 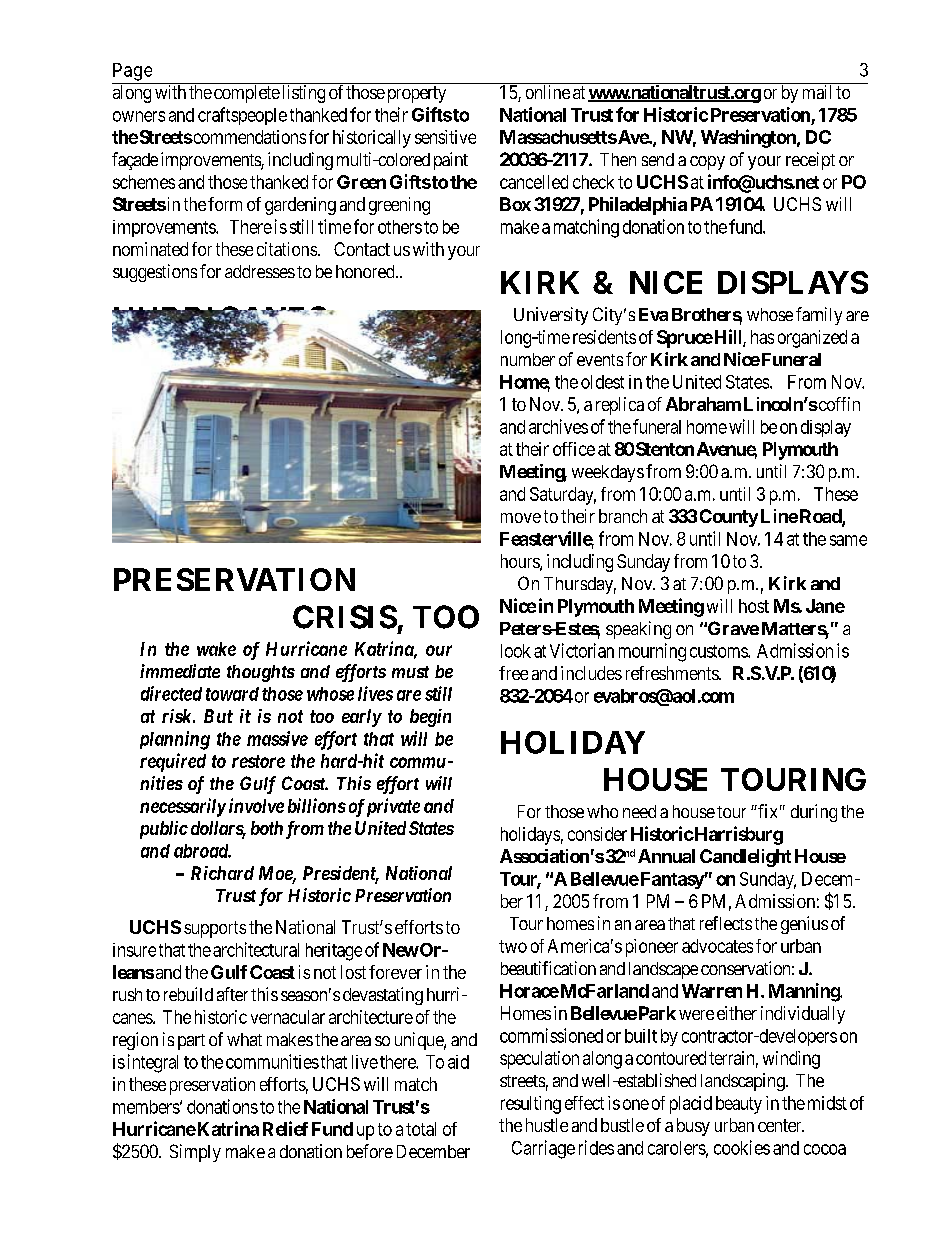 What do you see at coordinates (754, 606) in the document?
I see `host` at bounding box center [754, 606].
